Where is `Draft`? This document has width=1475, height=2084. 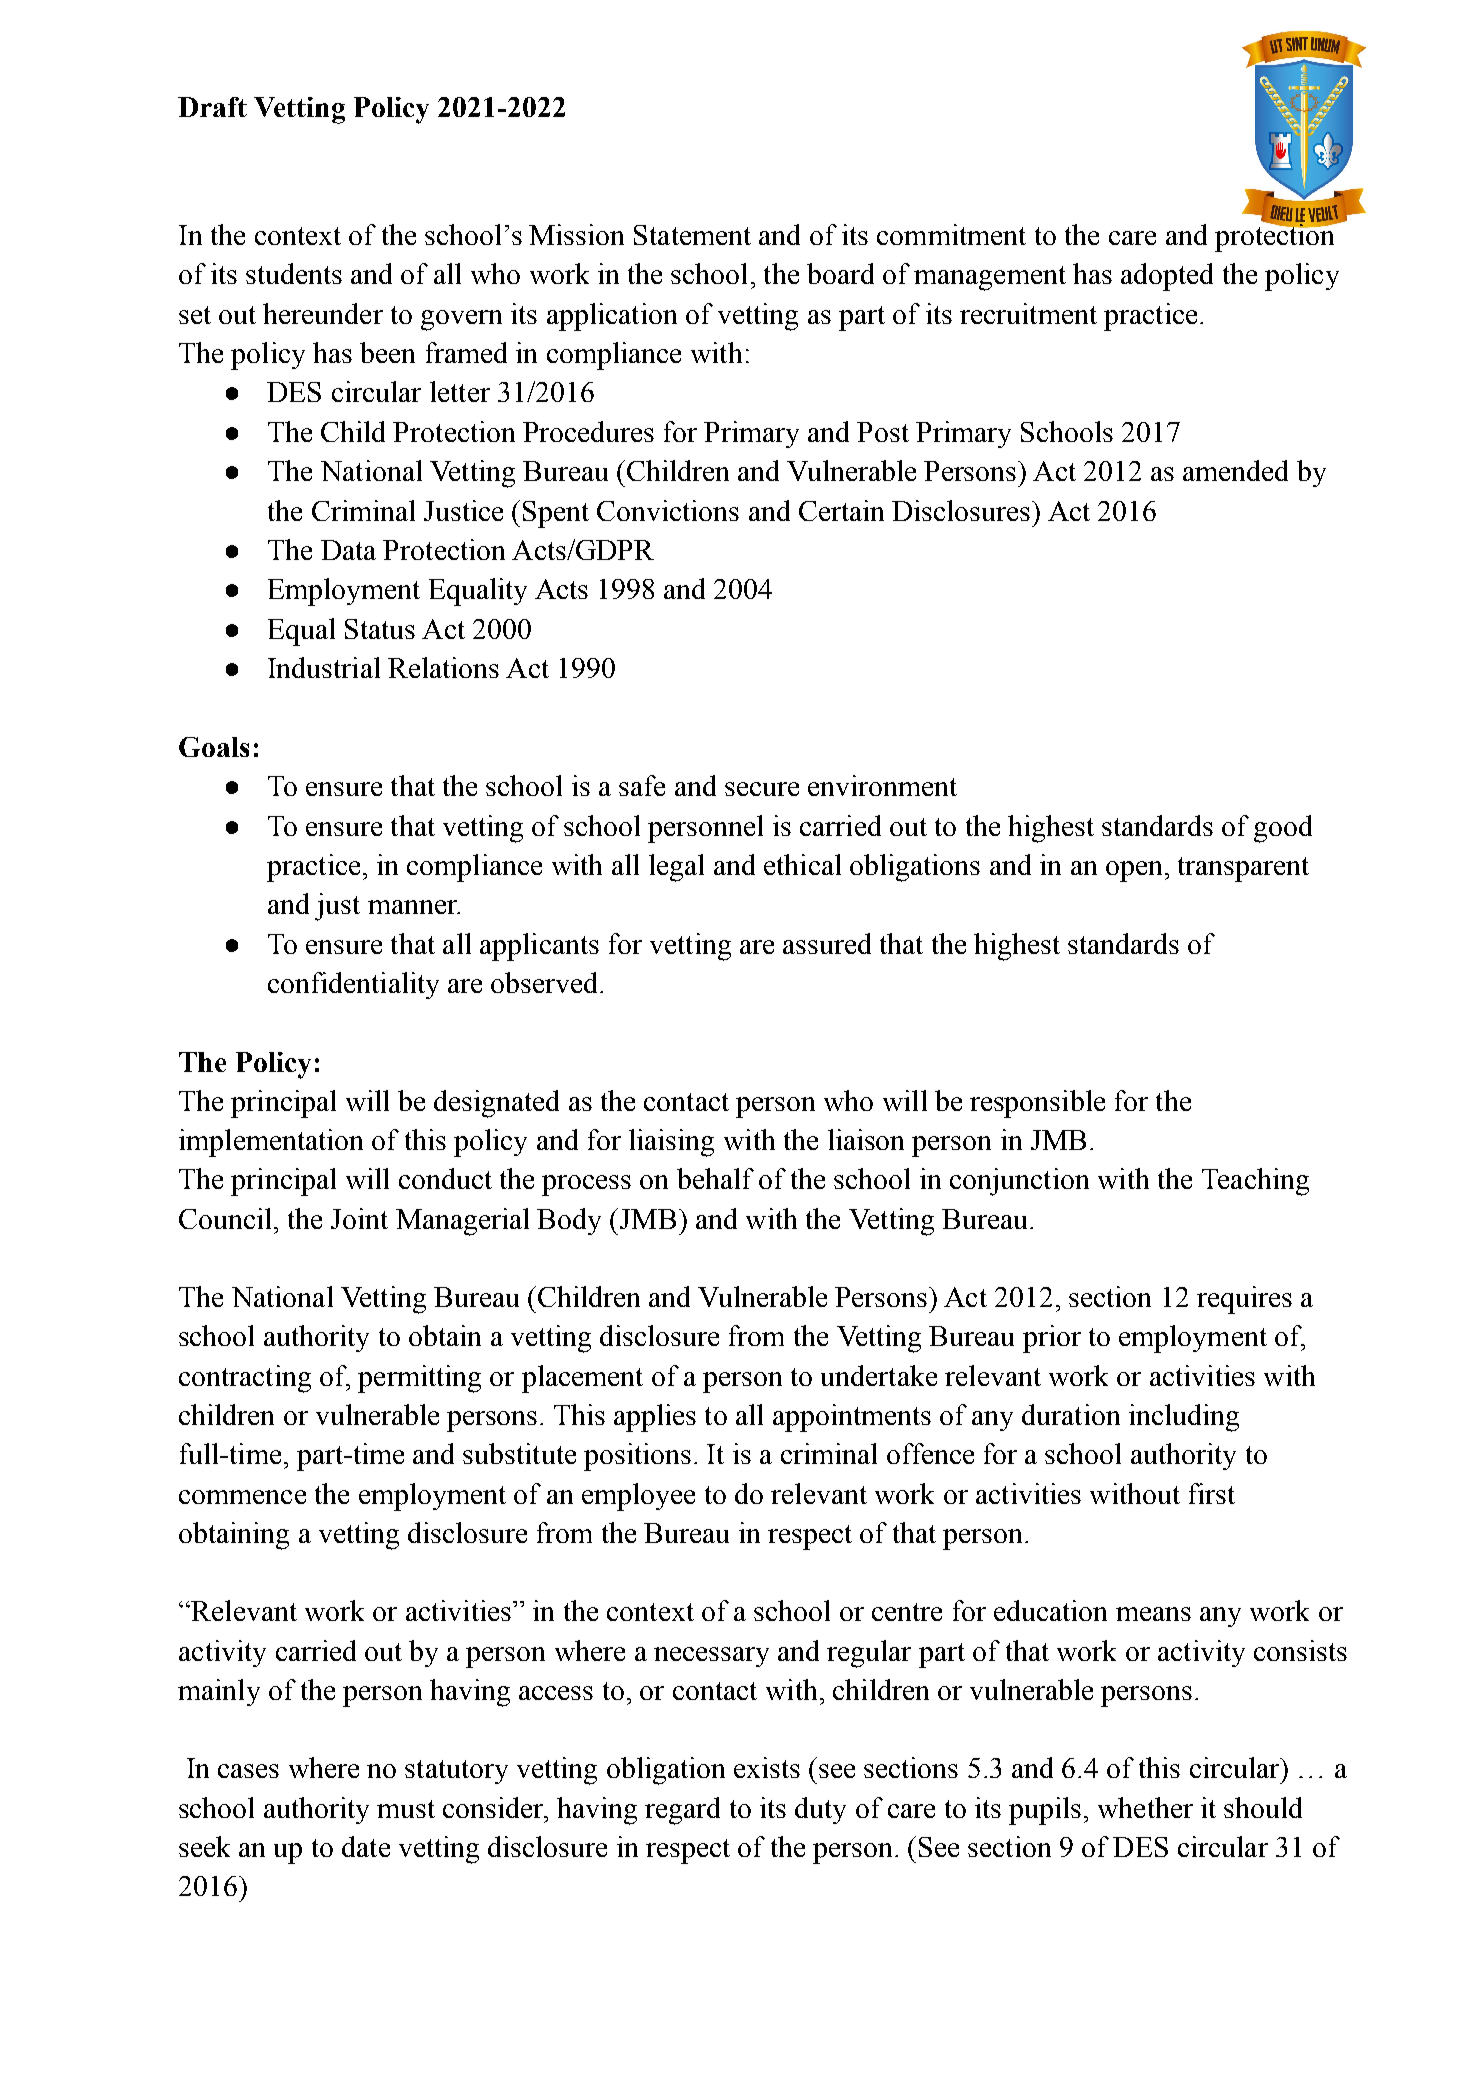 Draft is located at coordinates (212, 107).
